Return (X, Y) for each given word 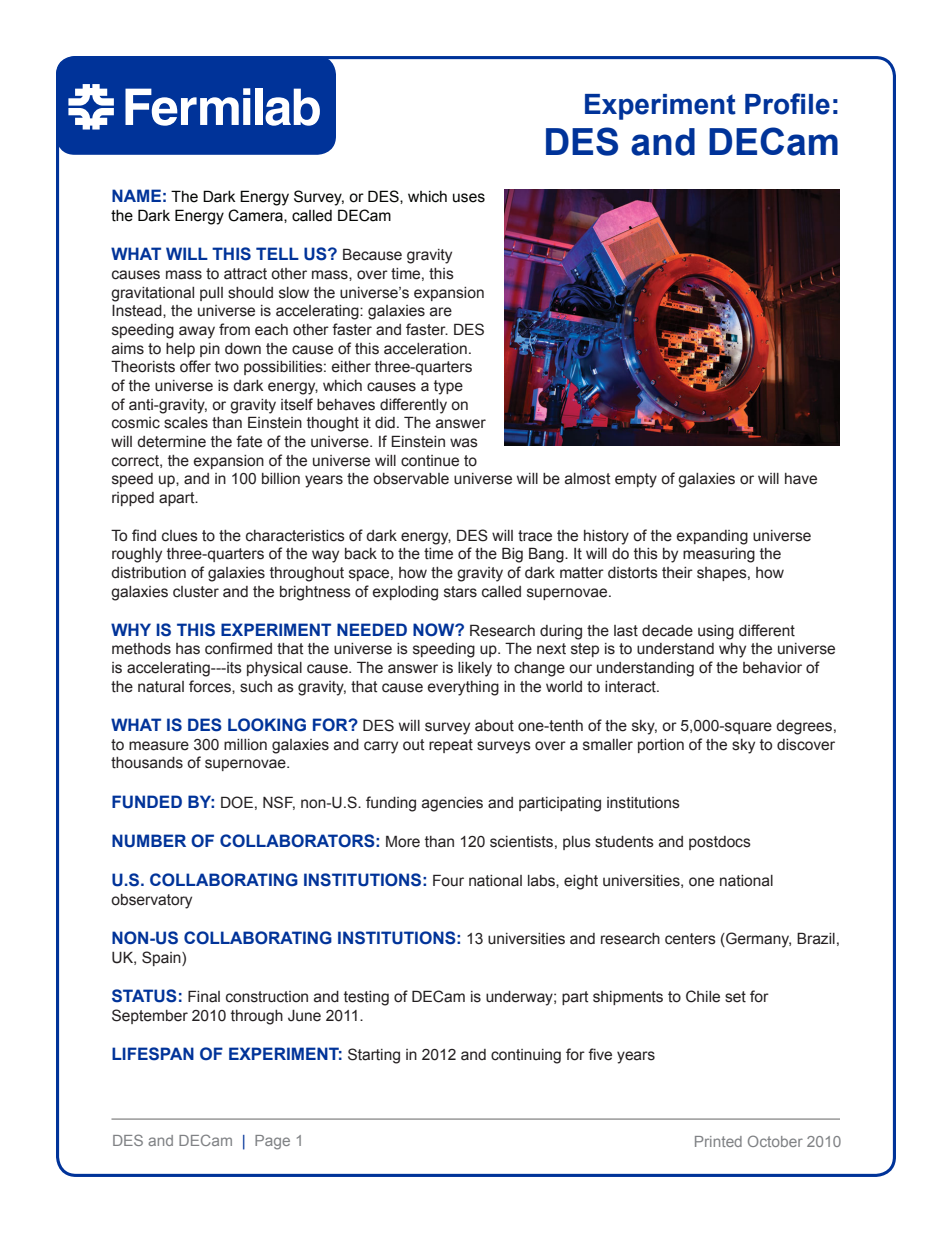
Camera (256, 216)
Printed (718, 1141)
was (464, 443)
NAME (136, 195)
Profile (787, 104)
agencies (452, 804)
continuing (526, 1056)
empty (636, 480)
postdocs (720, 843)
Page (272, 1142)
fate (249, 441)
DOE (237, 802)
